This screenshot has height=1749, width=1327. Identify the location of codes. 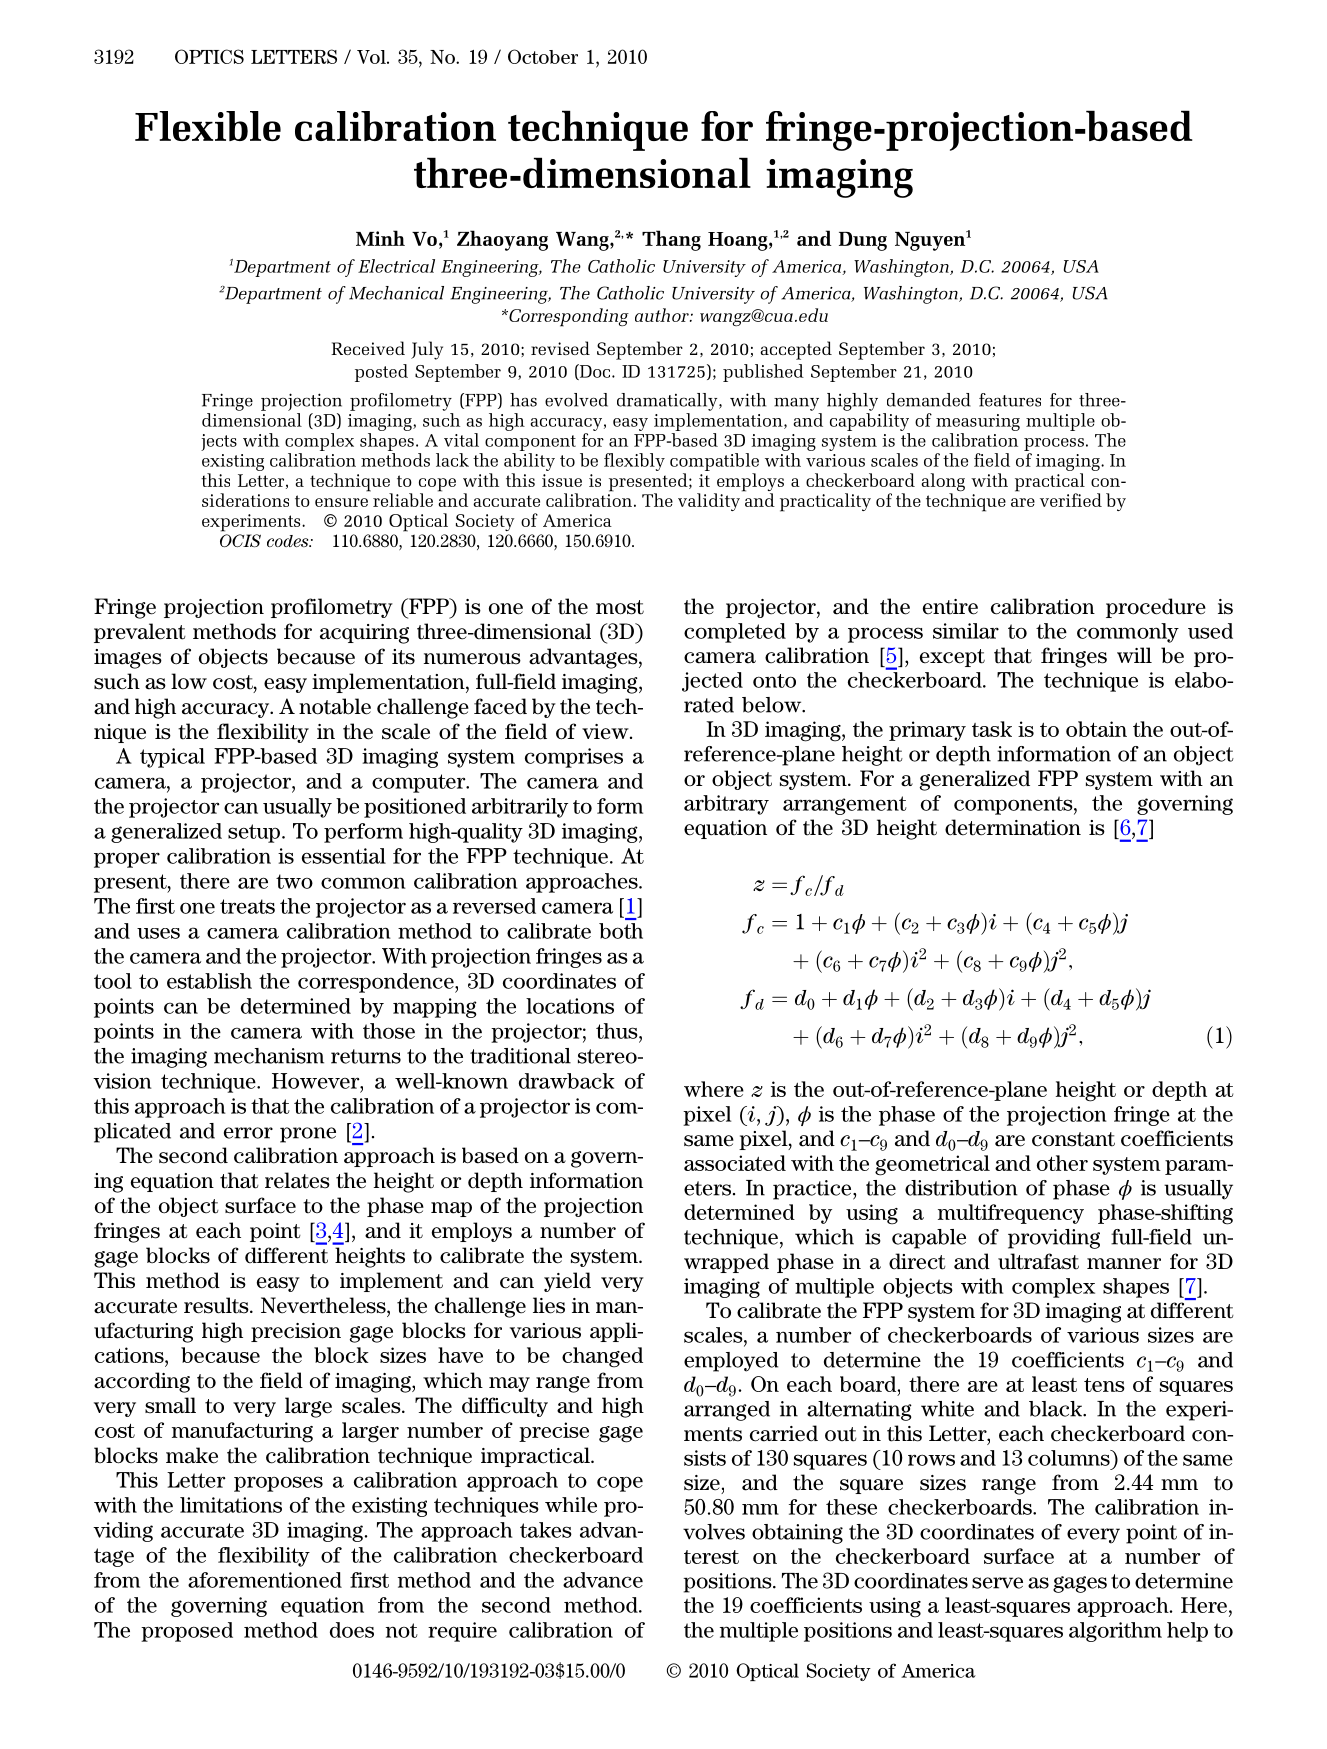
(289, 541).
